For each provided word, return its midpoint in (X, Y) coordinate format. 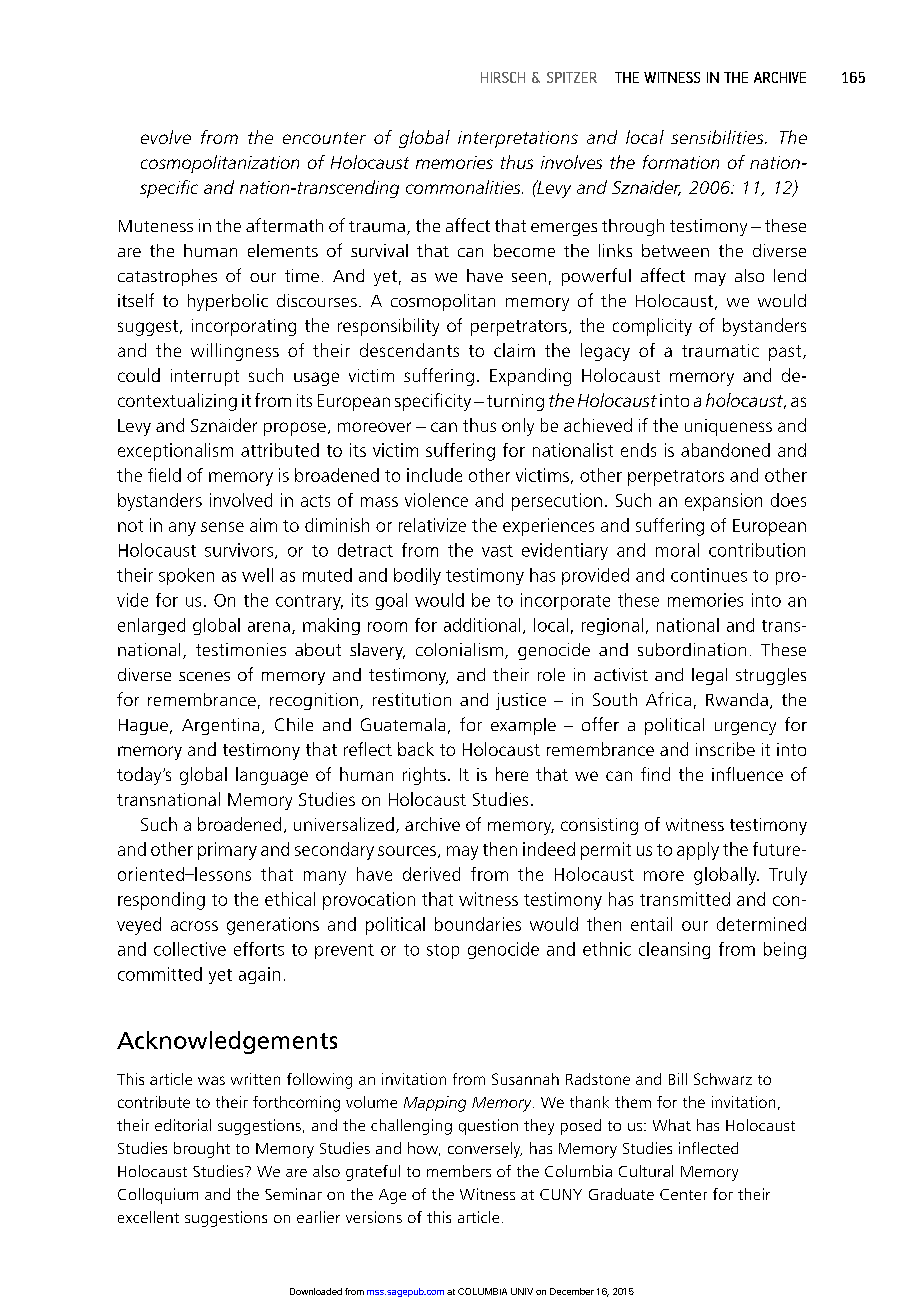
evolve (166, 137)
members (459, 1171)
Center (683, 1194)
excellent (148, 1217)
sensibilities (718, 137)
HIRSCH (503, 77)
